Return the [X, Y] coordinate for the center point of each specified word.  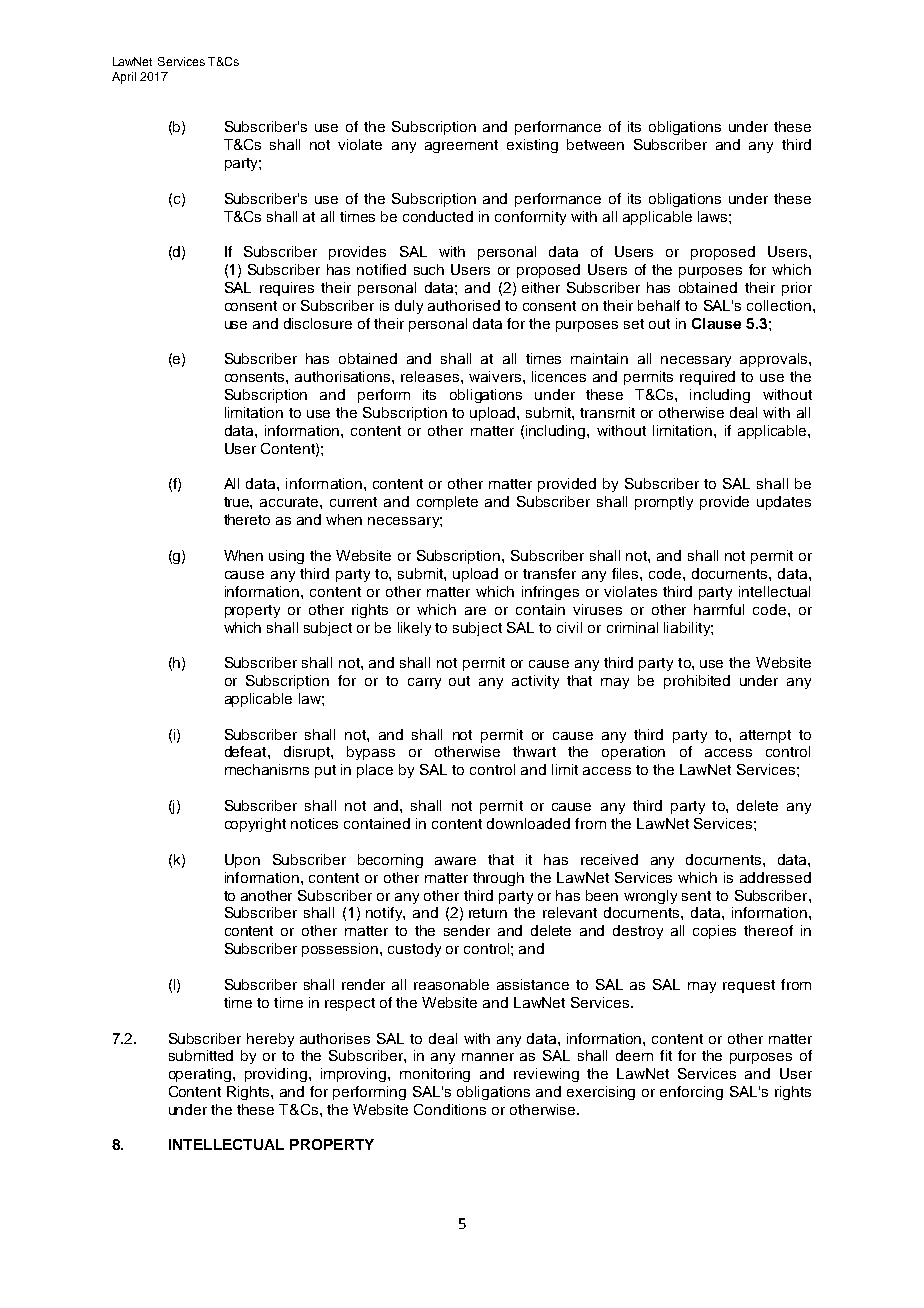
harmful [719, 609]
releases [431, 376]
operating [201, 1075]
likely [414, 629]
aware [455, 861]
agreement [461, 146]
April [124, 78]
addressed [775, 877]
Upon [242, 861]
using [286, 557]
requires [287, 289]
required [707, 378]
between [595, 144]
